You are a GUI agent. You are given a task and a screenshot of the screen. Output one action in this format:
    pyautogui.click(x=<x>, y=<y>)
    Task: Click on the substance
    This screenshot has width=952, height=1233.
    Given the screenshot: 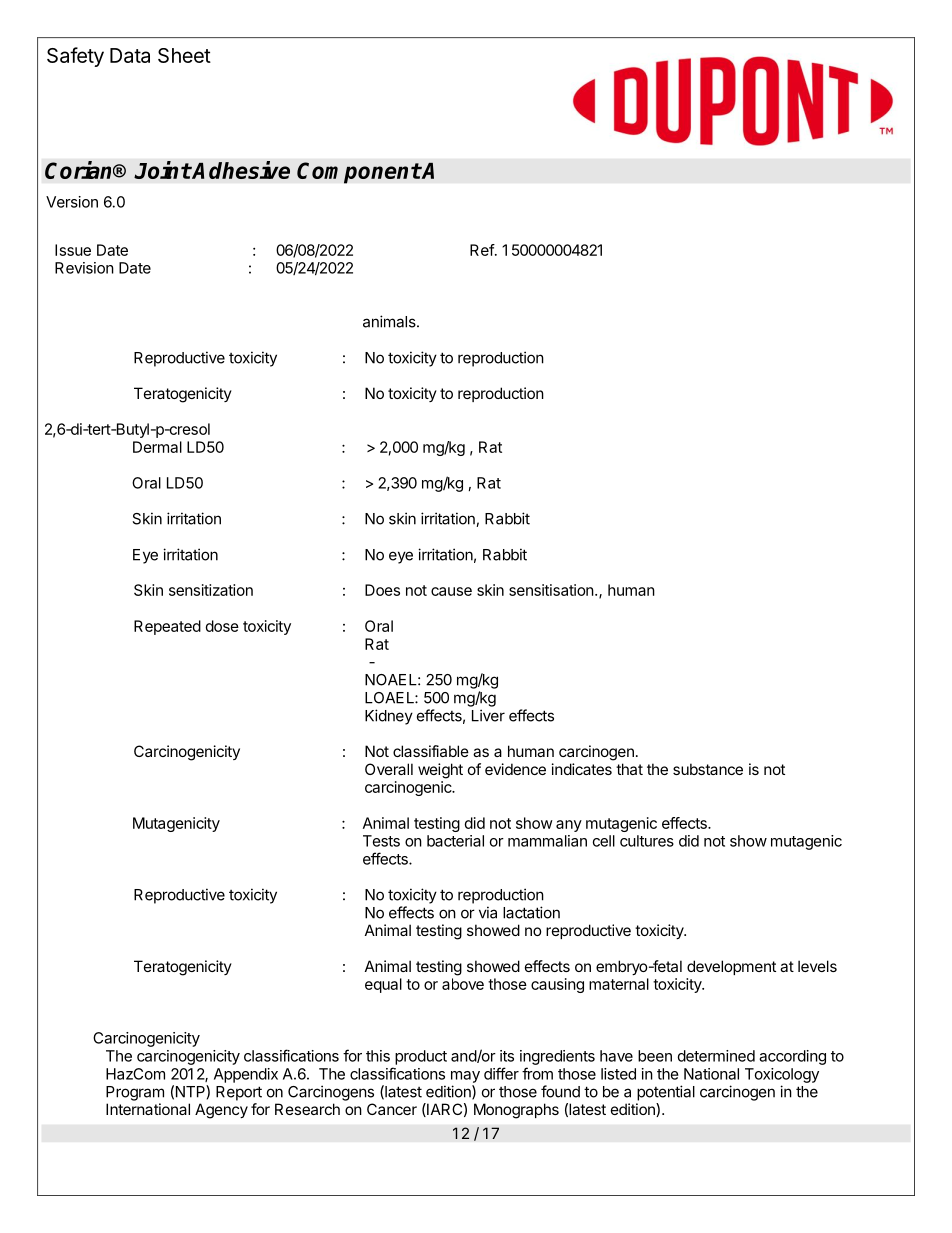 What is the action you would take?
    pyautogui.click(x=708, y=769)
